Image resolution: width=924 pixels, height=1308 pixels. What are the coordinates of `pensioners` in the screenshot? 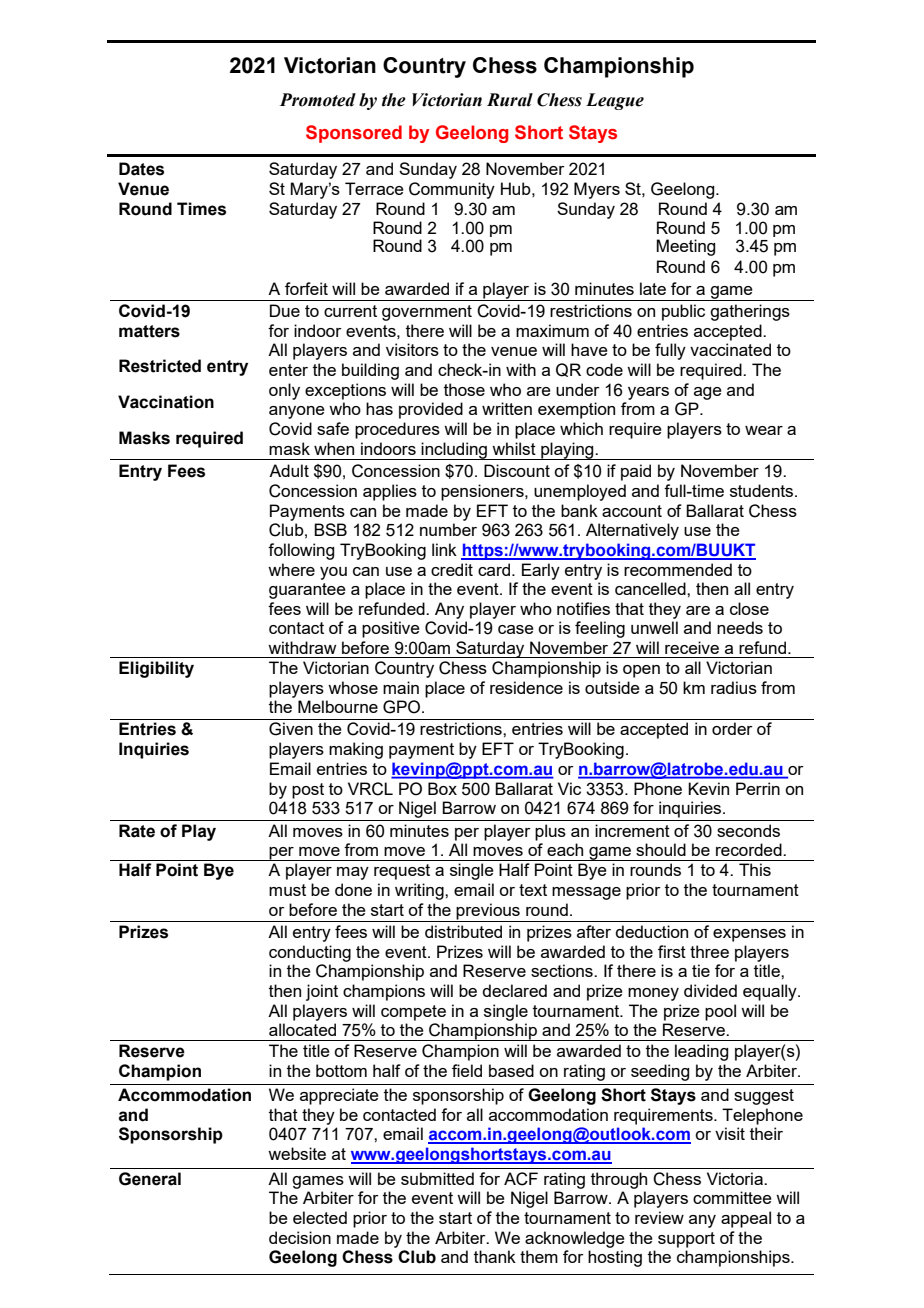 It's located at (483, 492).
